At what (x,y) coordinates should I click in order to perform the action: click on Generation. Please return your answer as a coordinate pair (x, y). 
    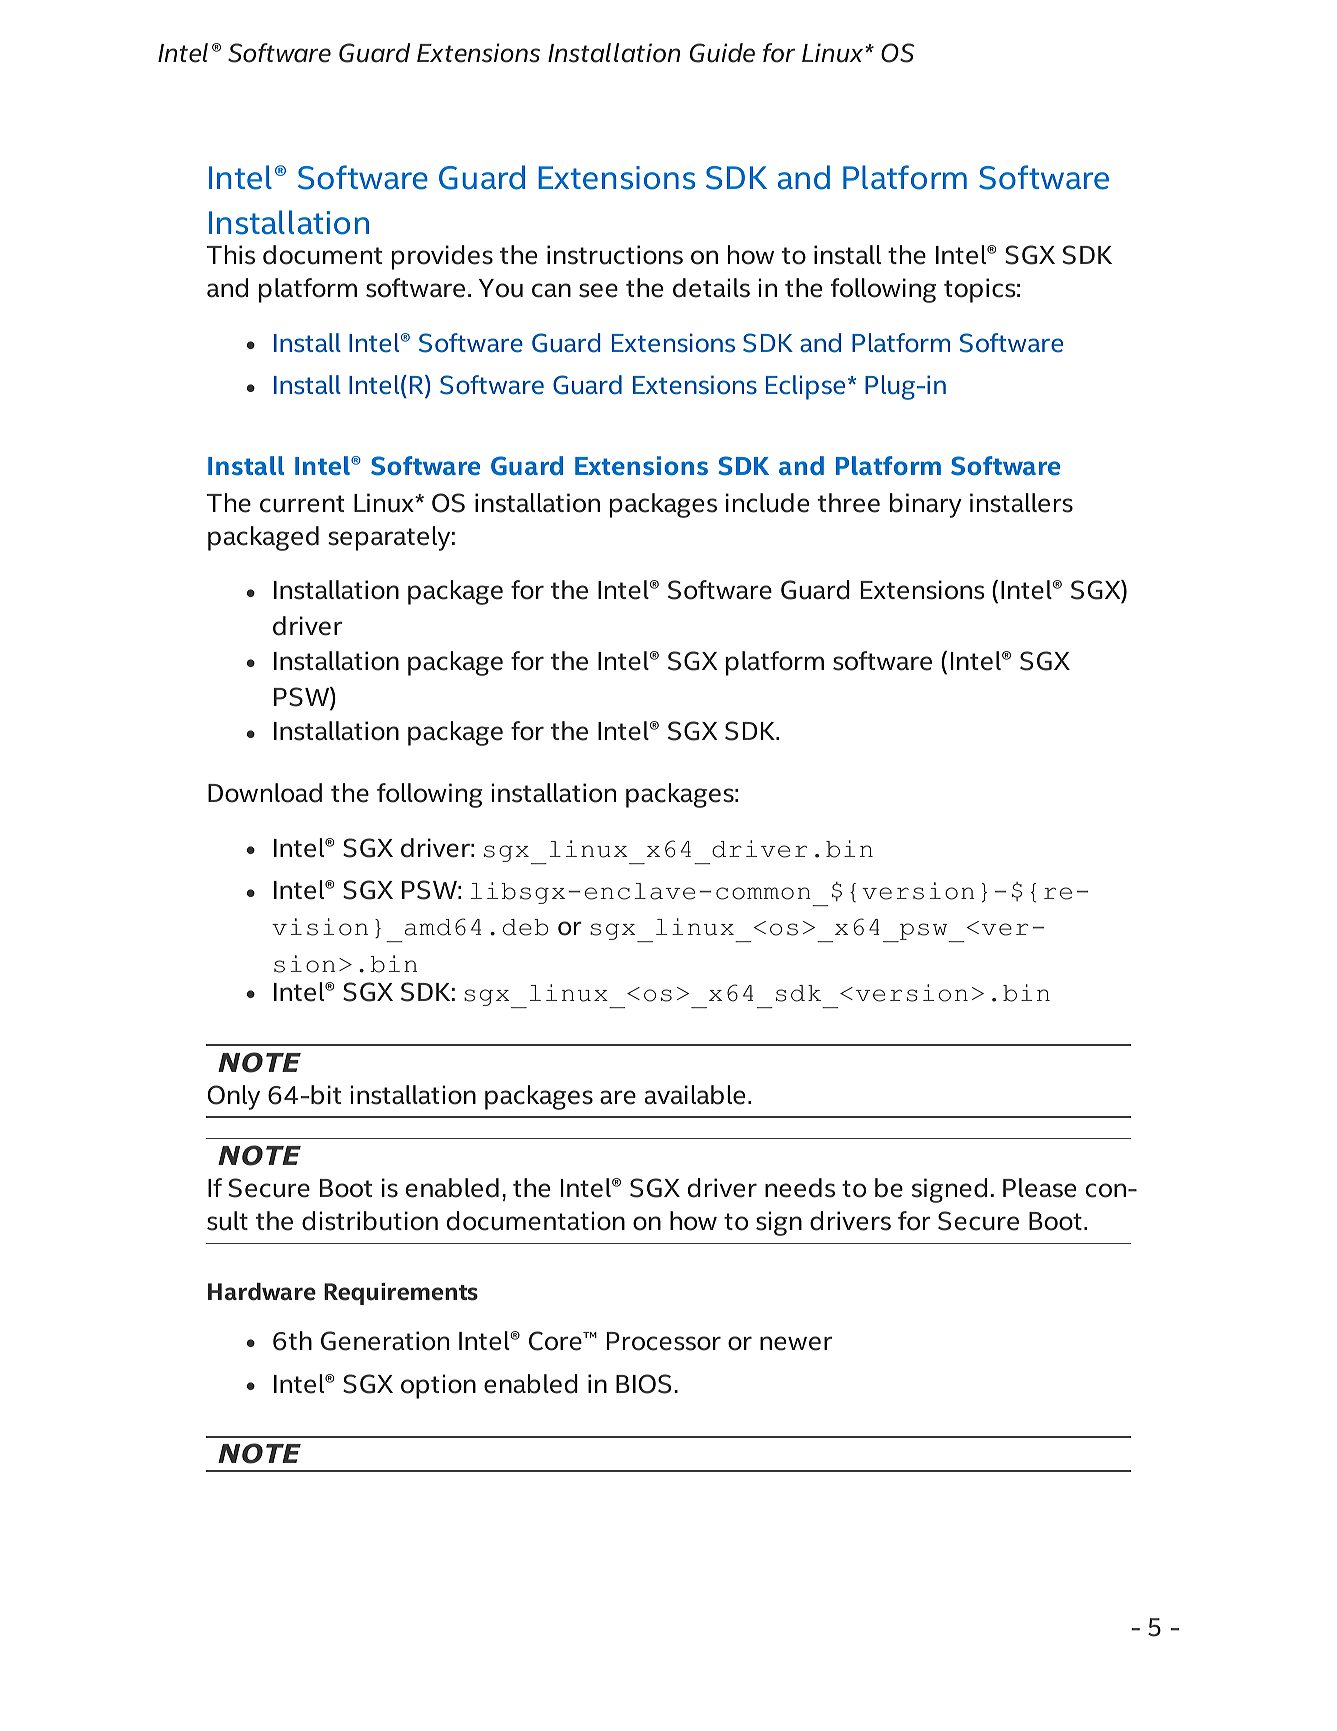
    Looking at the image, I should click on (385, 1341).
